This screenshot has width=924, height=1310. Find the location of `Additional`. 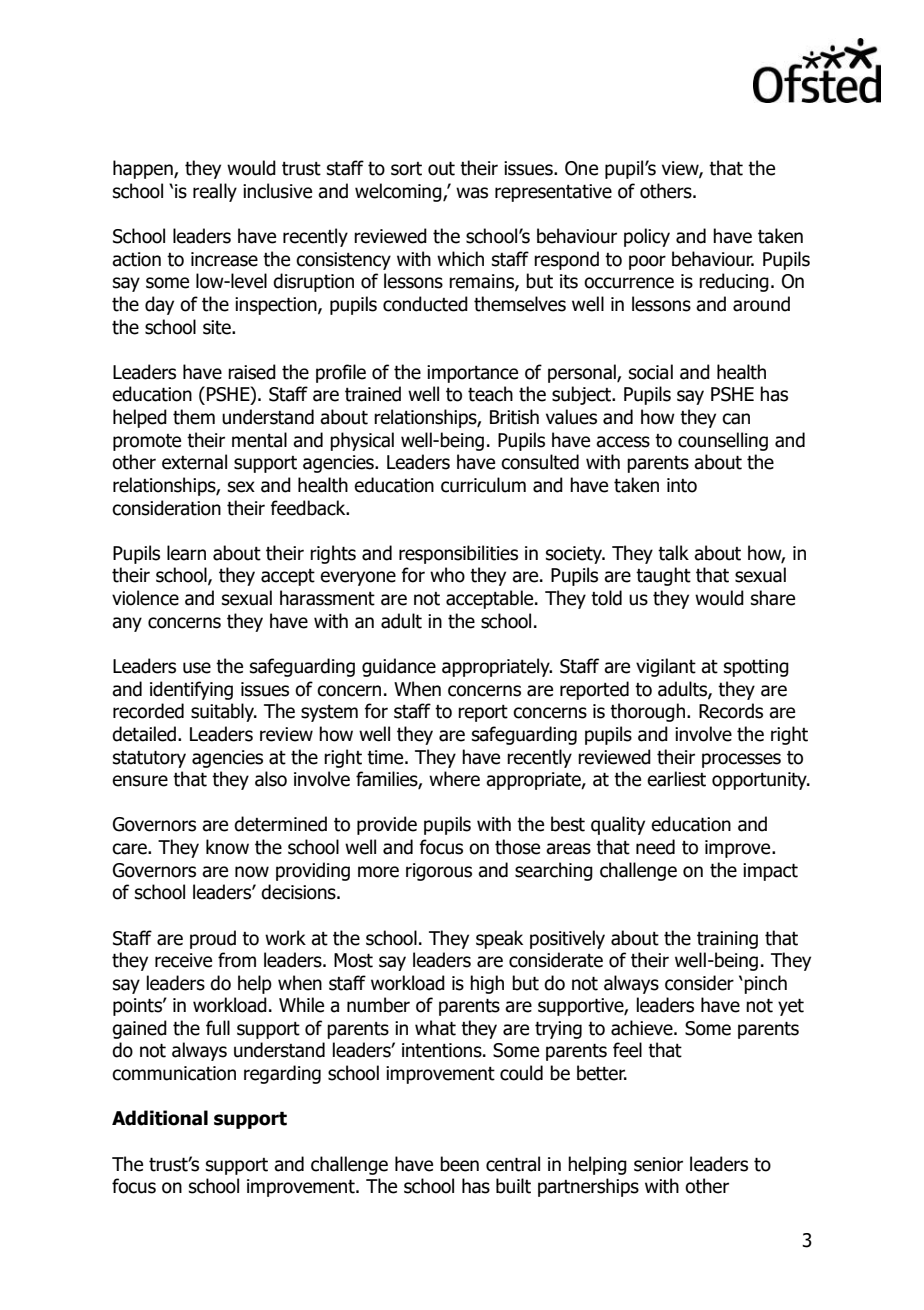

Additional is located at coordinates (160, 1118).
